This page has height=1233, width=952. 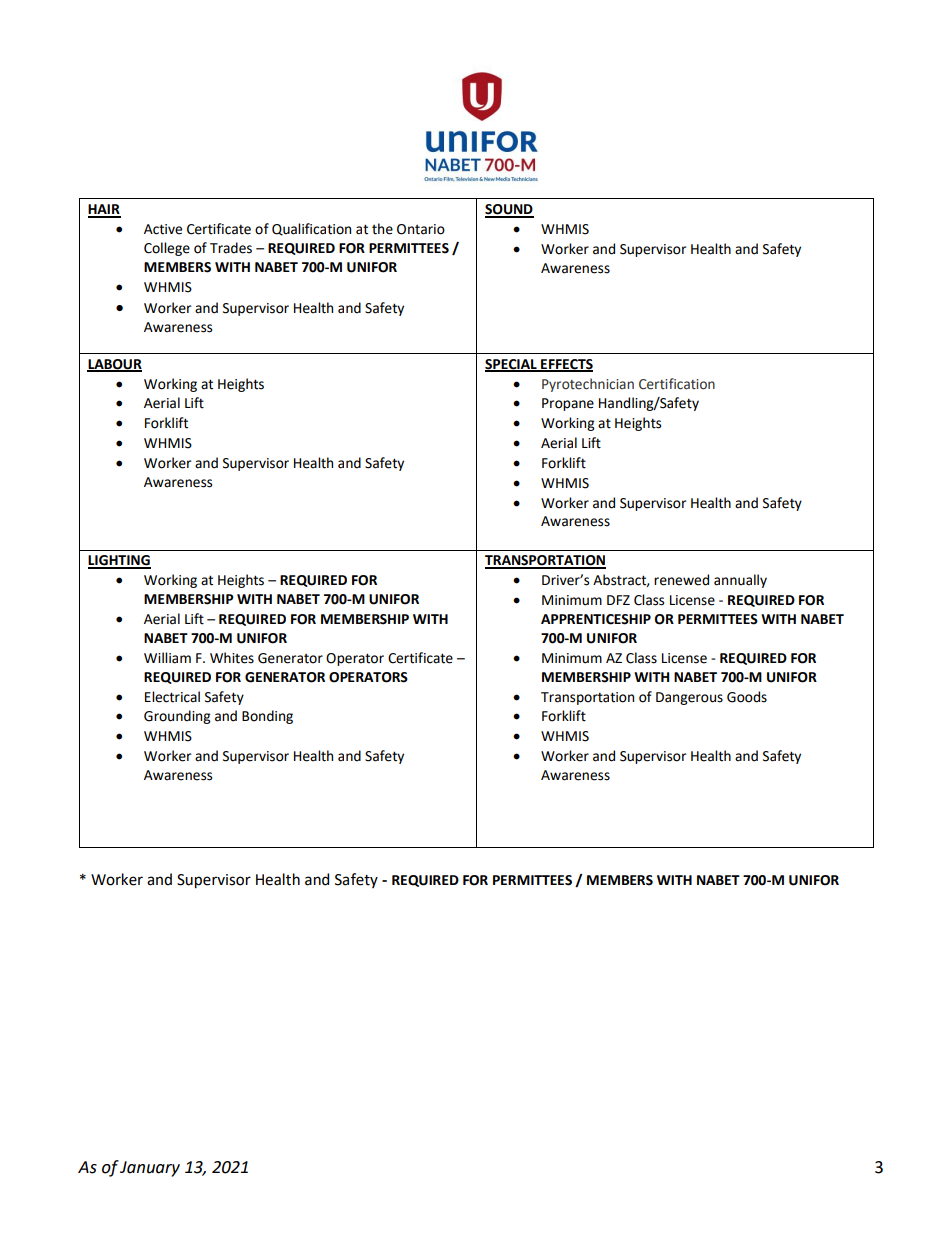 What do you see at coordinates (119, 561) in the page?
I see `LIGHTING` at bounding box center [119, 561].
